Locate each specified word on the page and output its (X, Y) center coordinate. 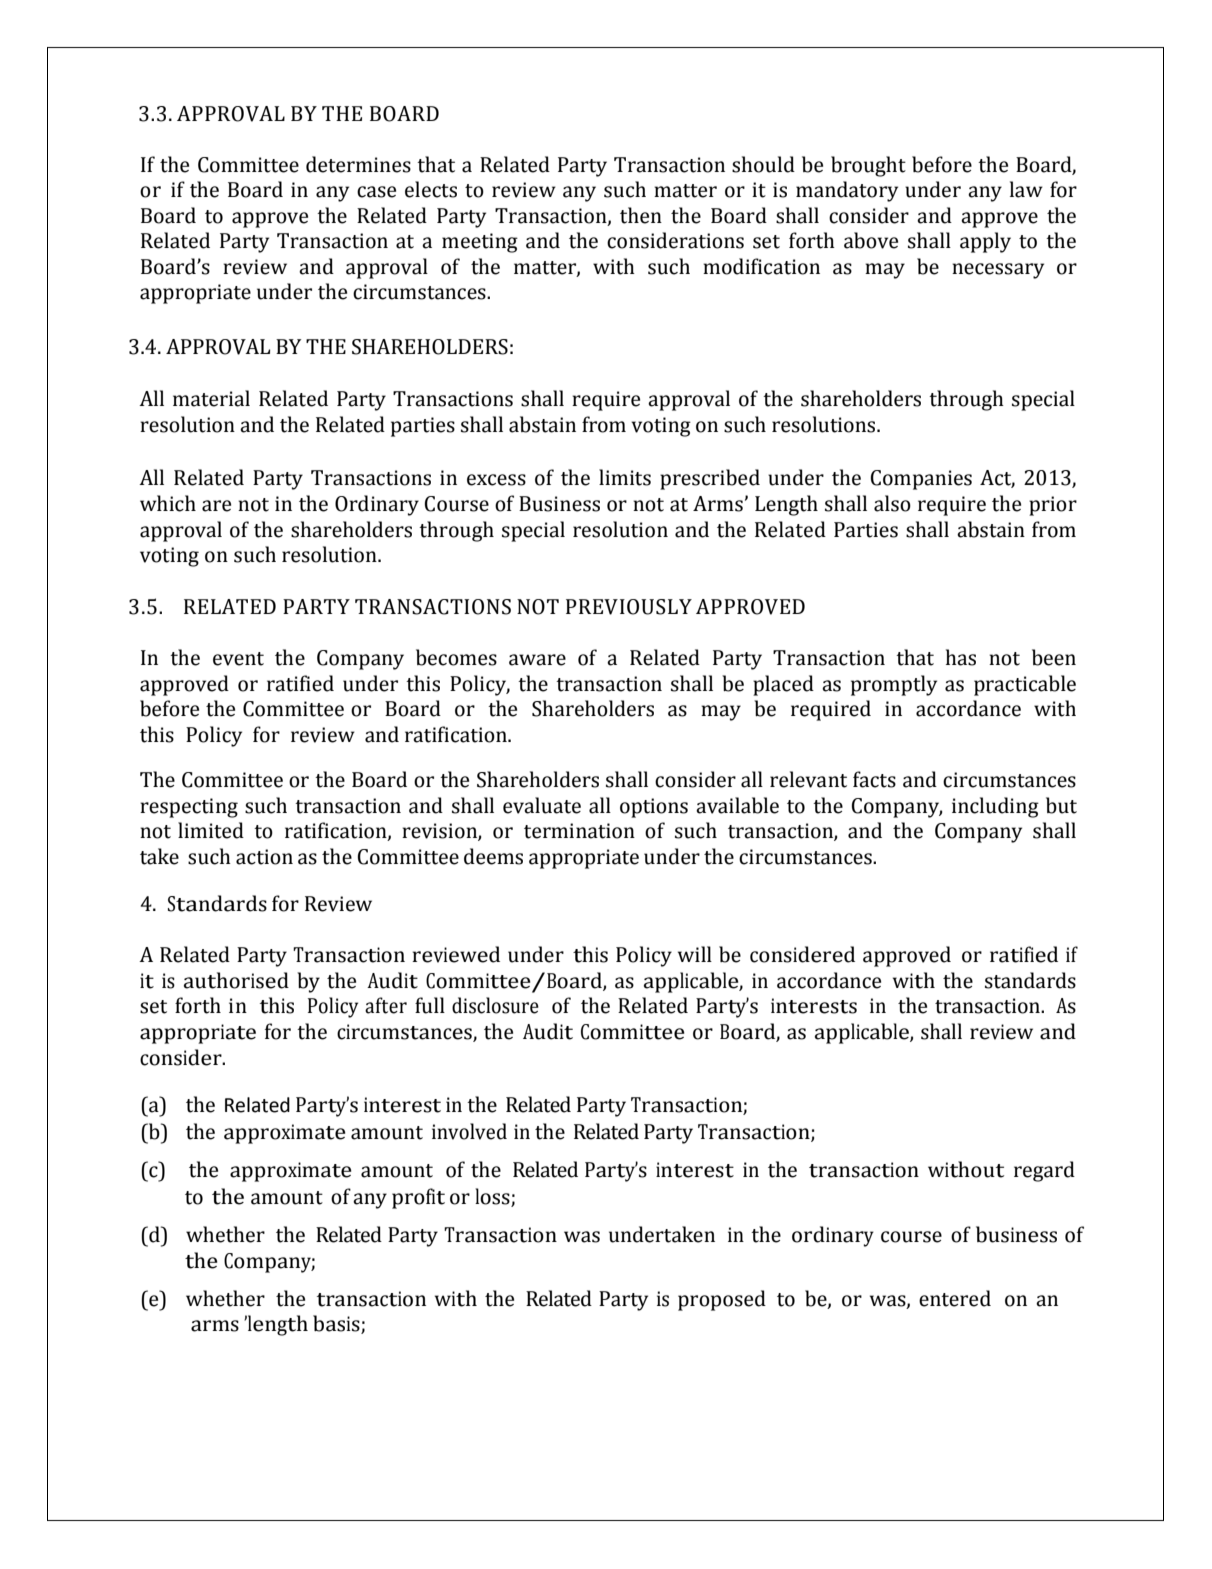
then (641, 215)
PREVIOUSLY (629, 607)
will (695, 954)
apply (985, 242)
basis (337, 1324)
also (892, 503)
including (995, 807)
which (168, 503)
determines (358, 164)
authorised (236, 980)
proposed (722, 1300)
